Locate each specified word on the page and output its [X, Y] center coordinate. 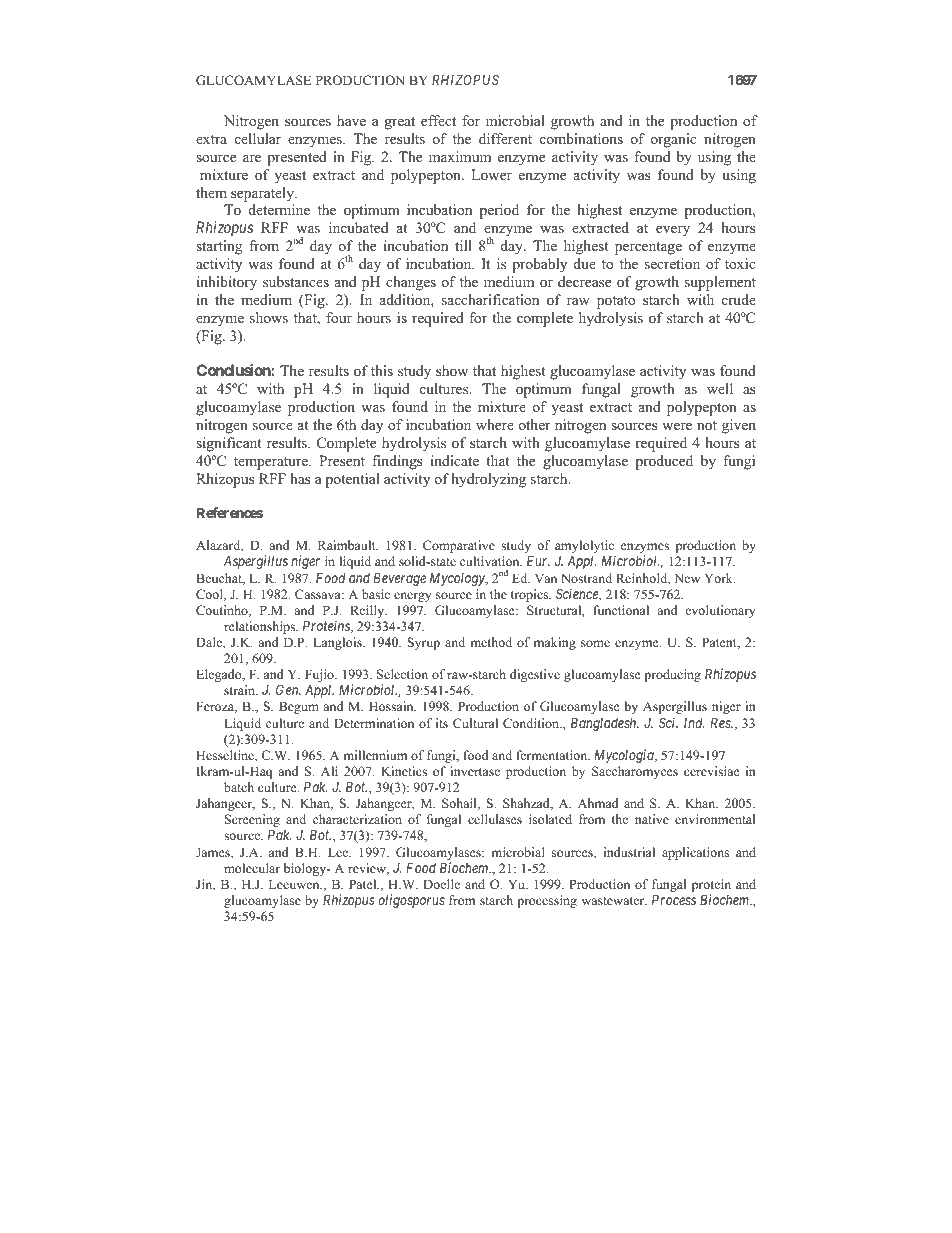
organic [673, 140]
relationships [261, 627]
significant [229, 444]
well [720, 388]
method [491, 642]
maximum [460, 156]
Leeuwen [295, 884]
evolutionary [720, 611]
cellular [258, 138]
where [495, 424]
